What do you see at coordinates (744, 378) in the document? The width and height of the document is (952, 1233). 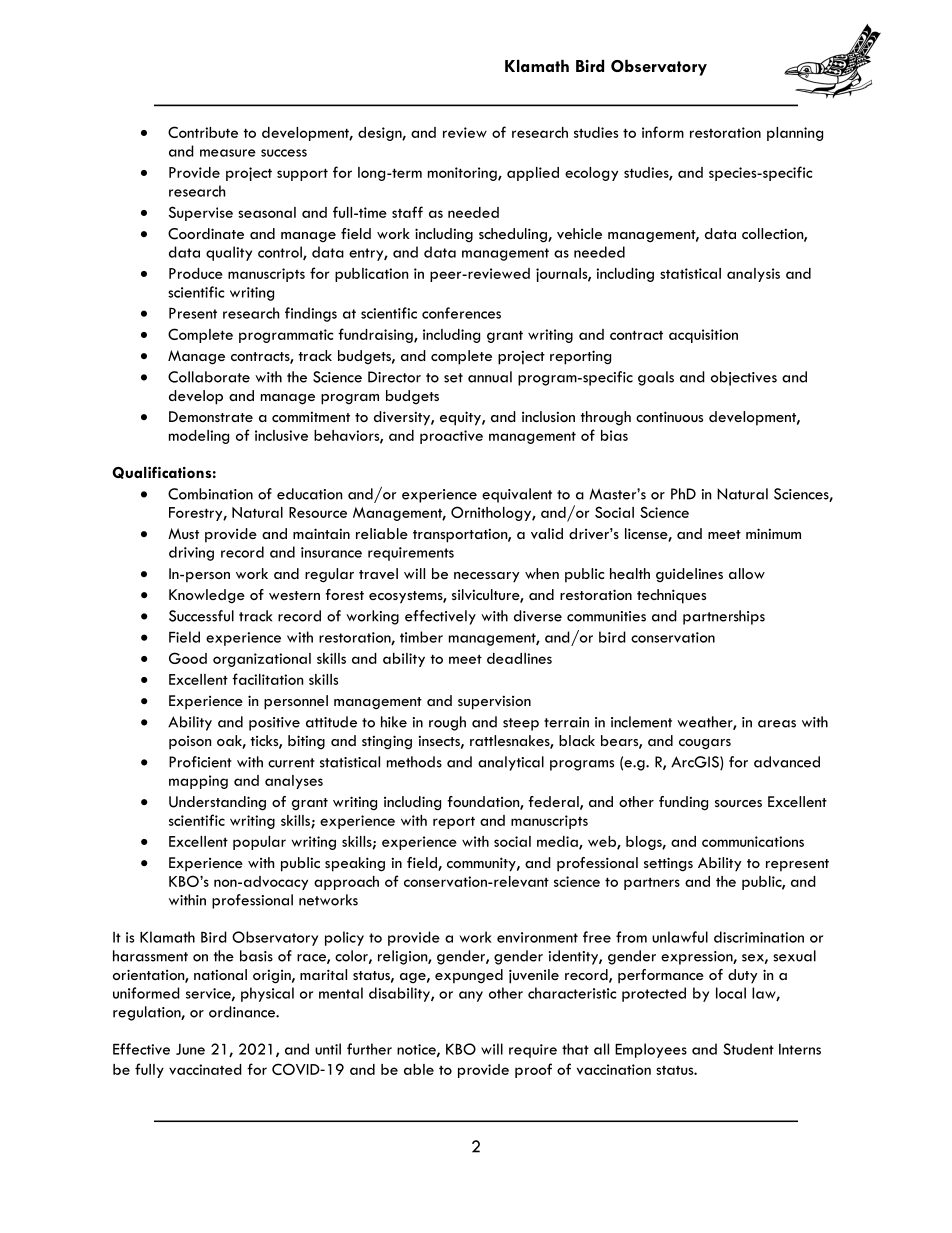 I see `objectives` at bounding box center [744, 378].
